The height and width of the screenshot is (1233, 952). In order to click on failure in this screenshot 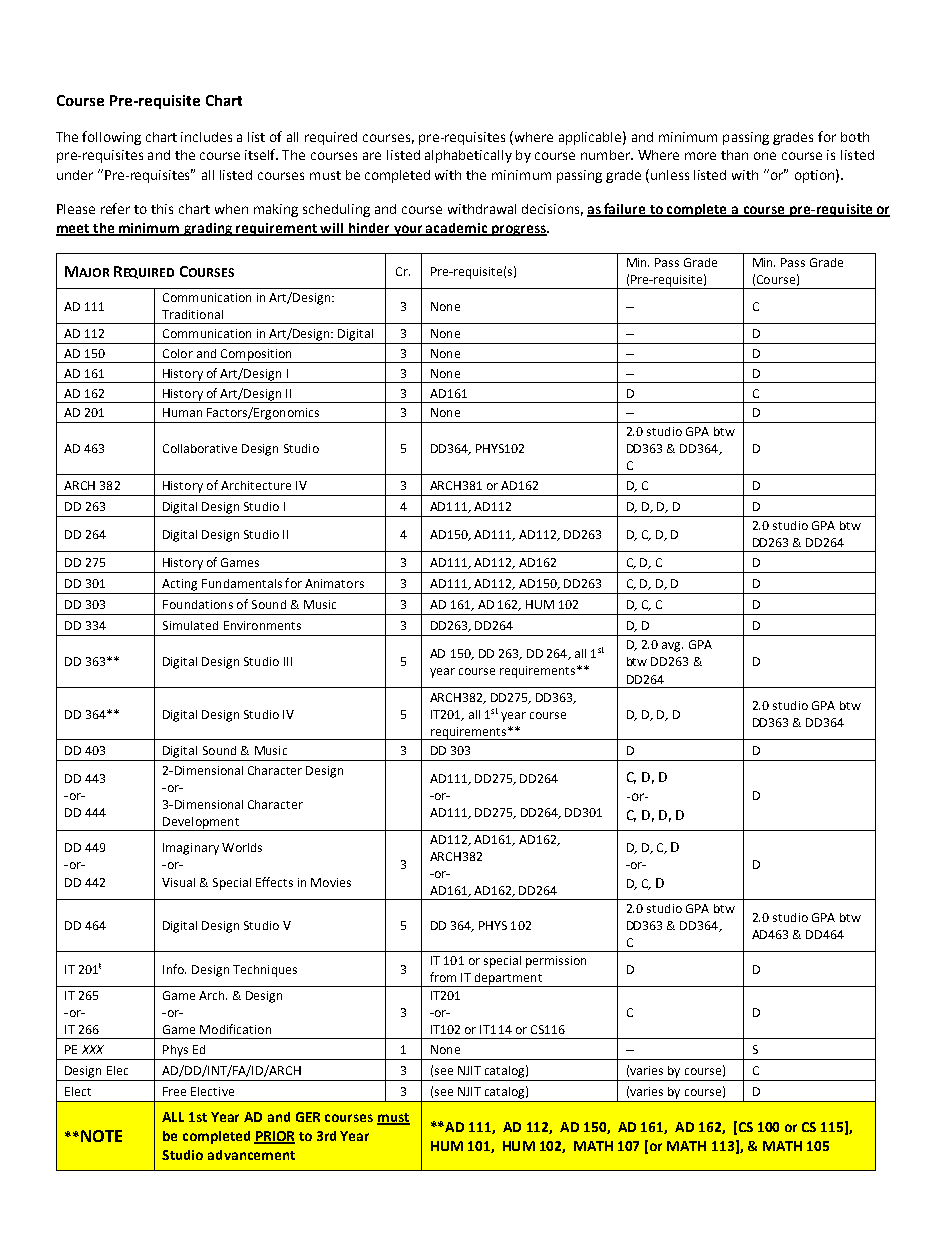, I will do `click(625, 210)`.
